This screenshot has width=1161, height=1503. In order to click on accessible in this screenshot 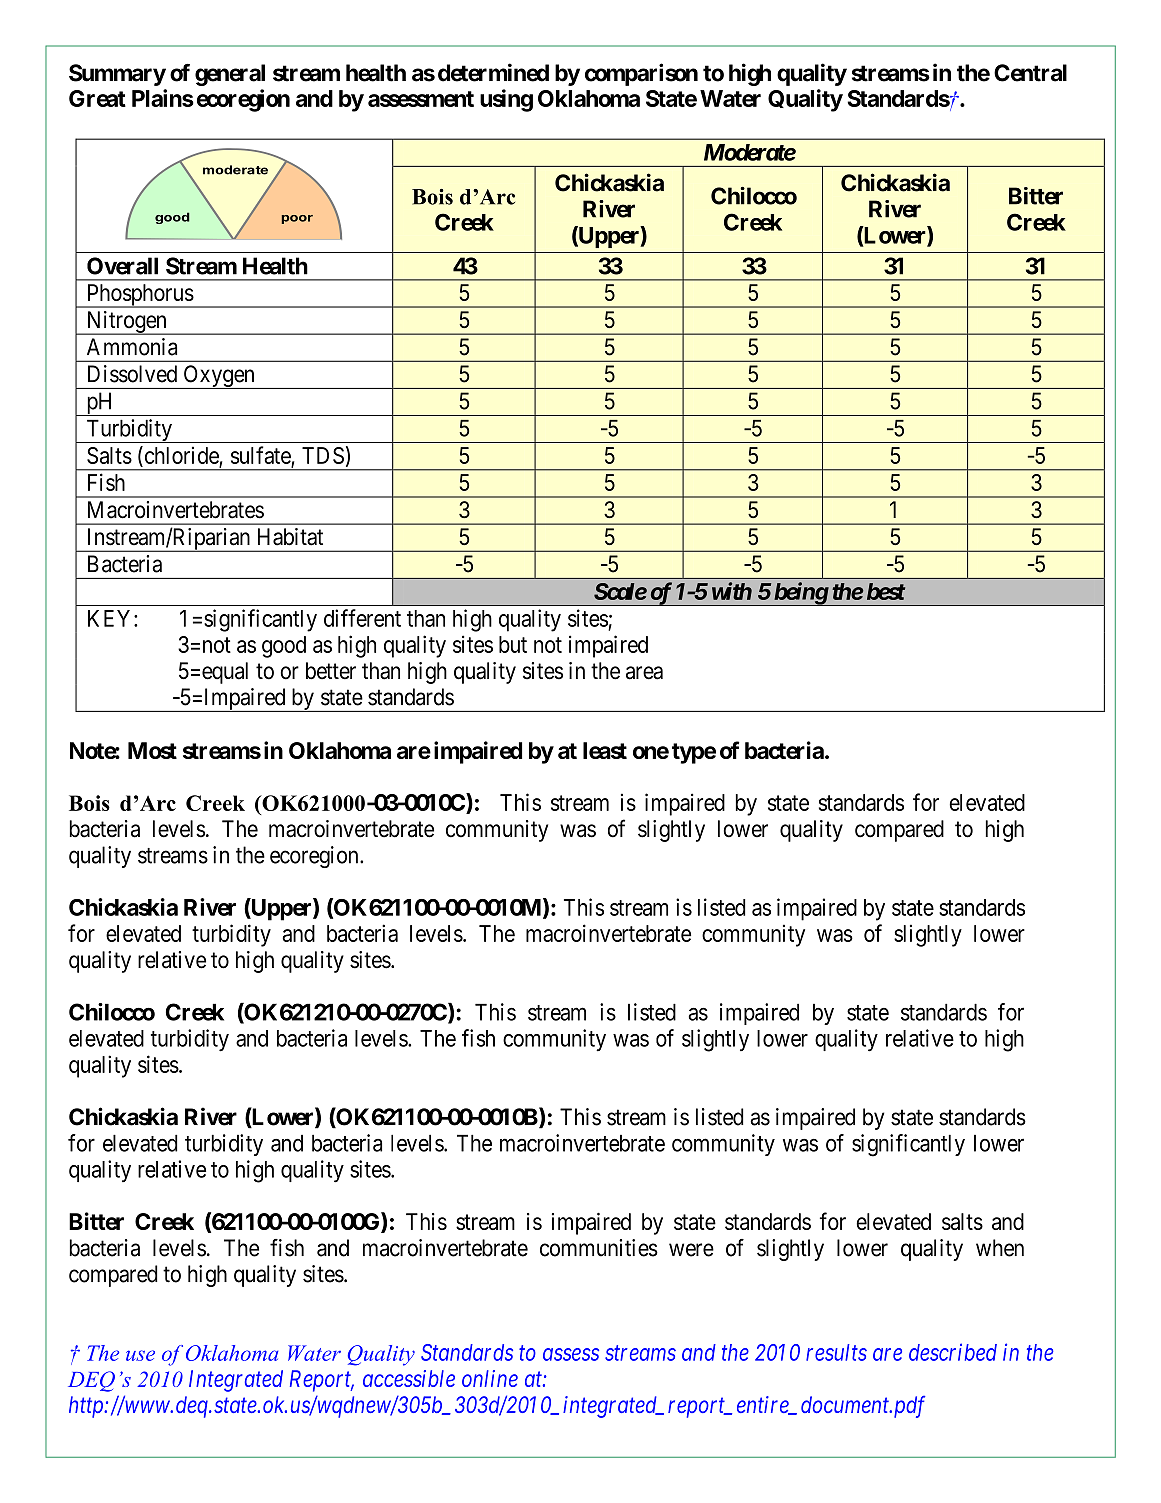, I will do `click(409, 1378)`.
